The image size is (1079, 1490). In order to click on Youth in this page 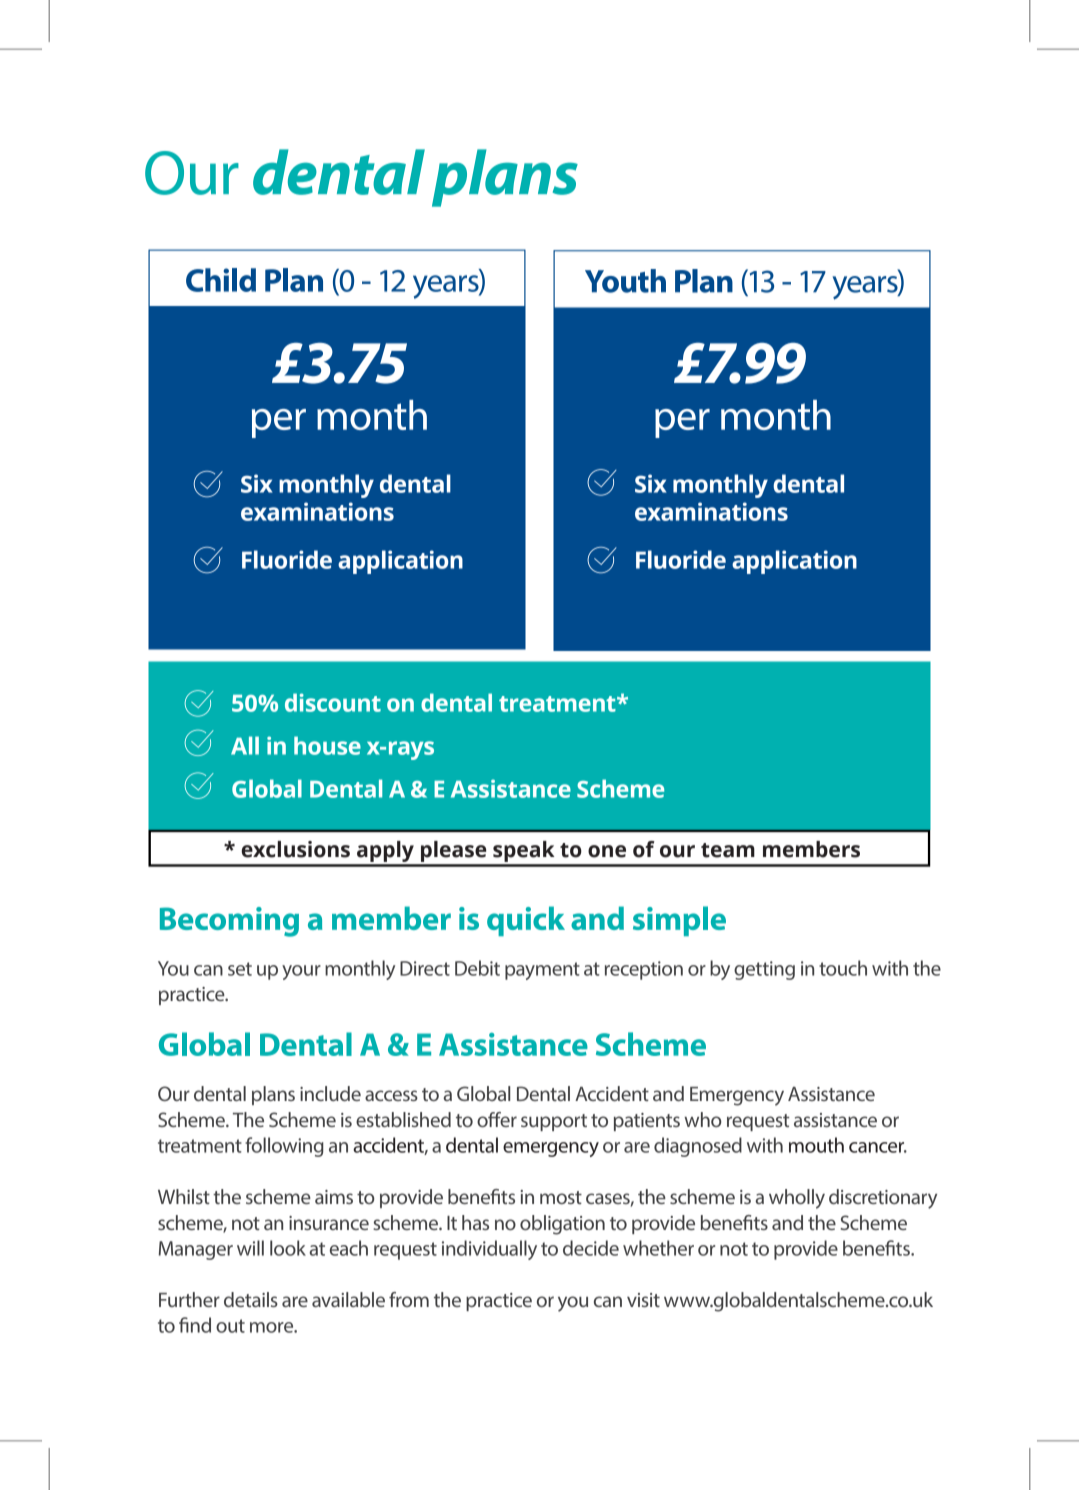, I will do `click(625, 281)`.
